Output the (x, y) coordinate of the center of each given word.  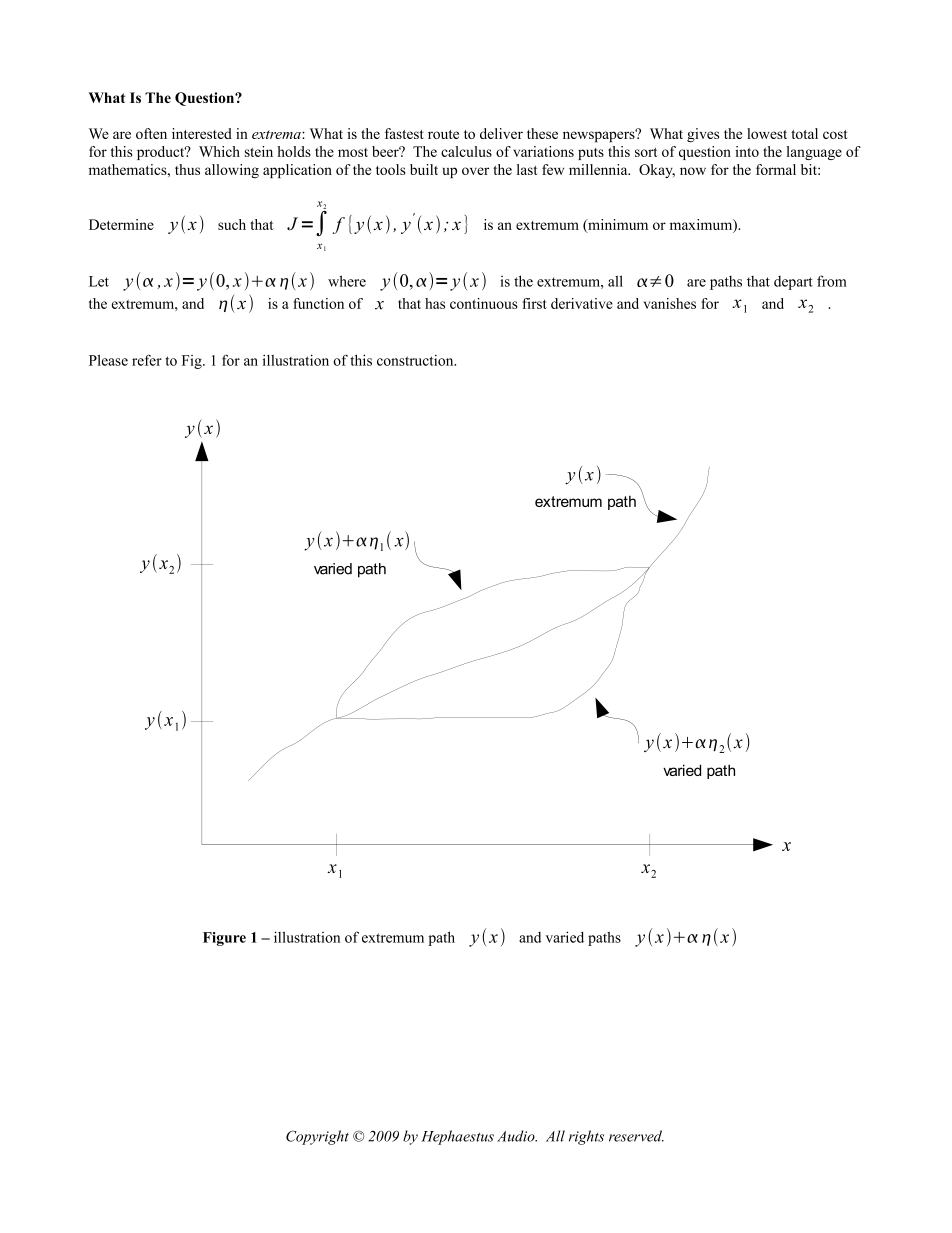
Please (108, 360)
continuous (484, 303)
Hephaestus (457, 1137)
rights (586, 1137)
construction (416, 360)
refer (147, 360)
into (747, 151)
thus (187, 169)
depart (793, 283)
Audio (517, 1136)
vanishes (669, 303)
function (318, 303)
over (475, 171)
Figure (224, 939)
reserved (636, 1136)
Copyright (317, 1137)
